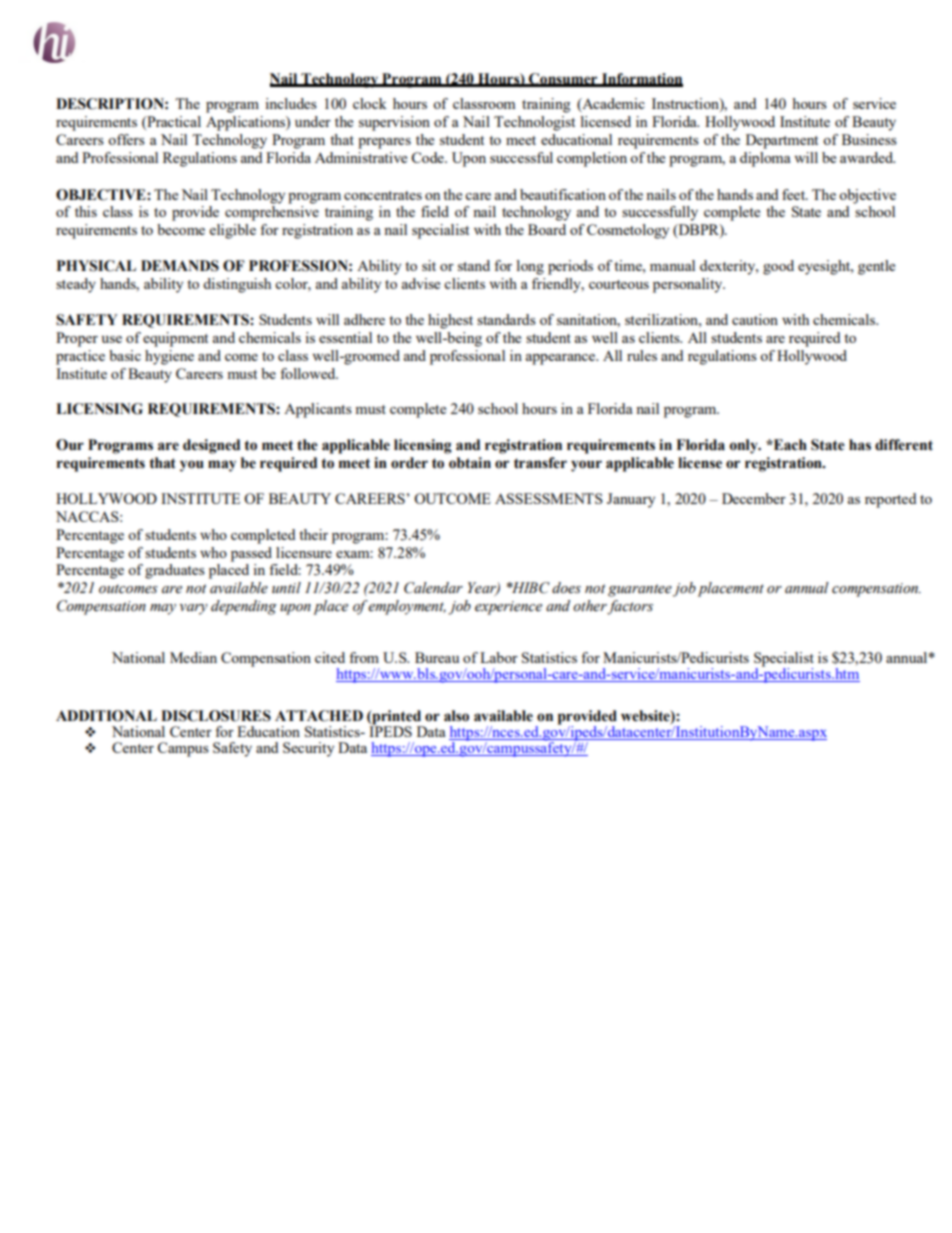 This screenshot has height=1233, width=952. Describe the element at coordinates (860, 445) in the screenshot. I see `has` at that location.
